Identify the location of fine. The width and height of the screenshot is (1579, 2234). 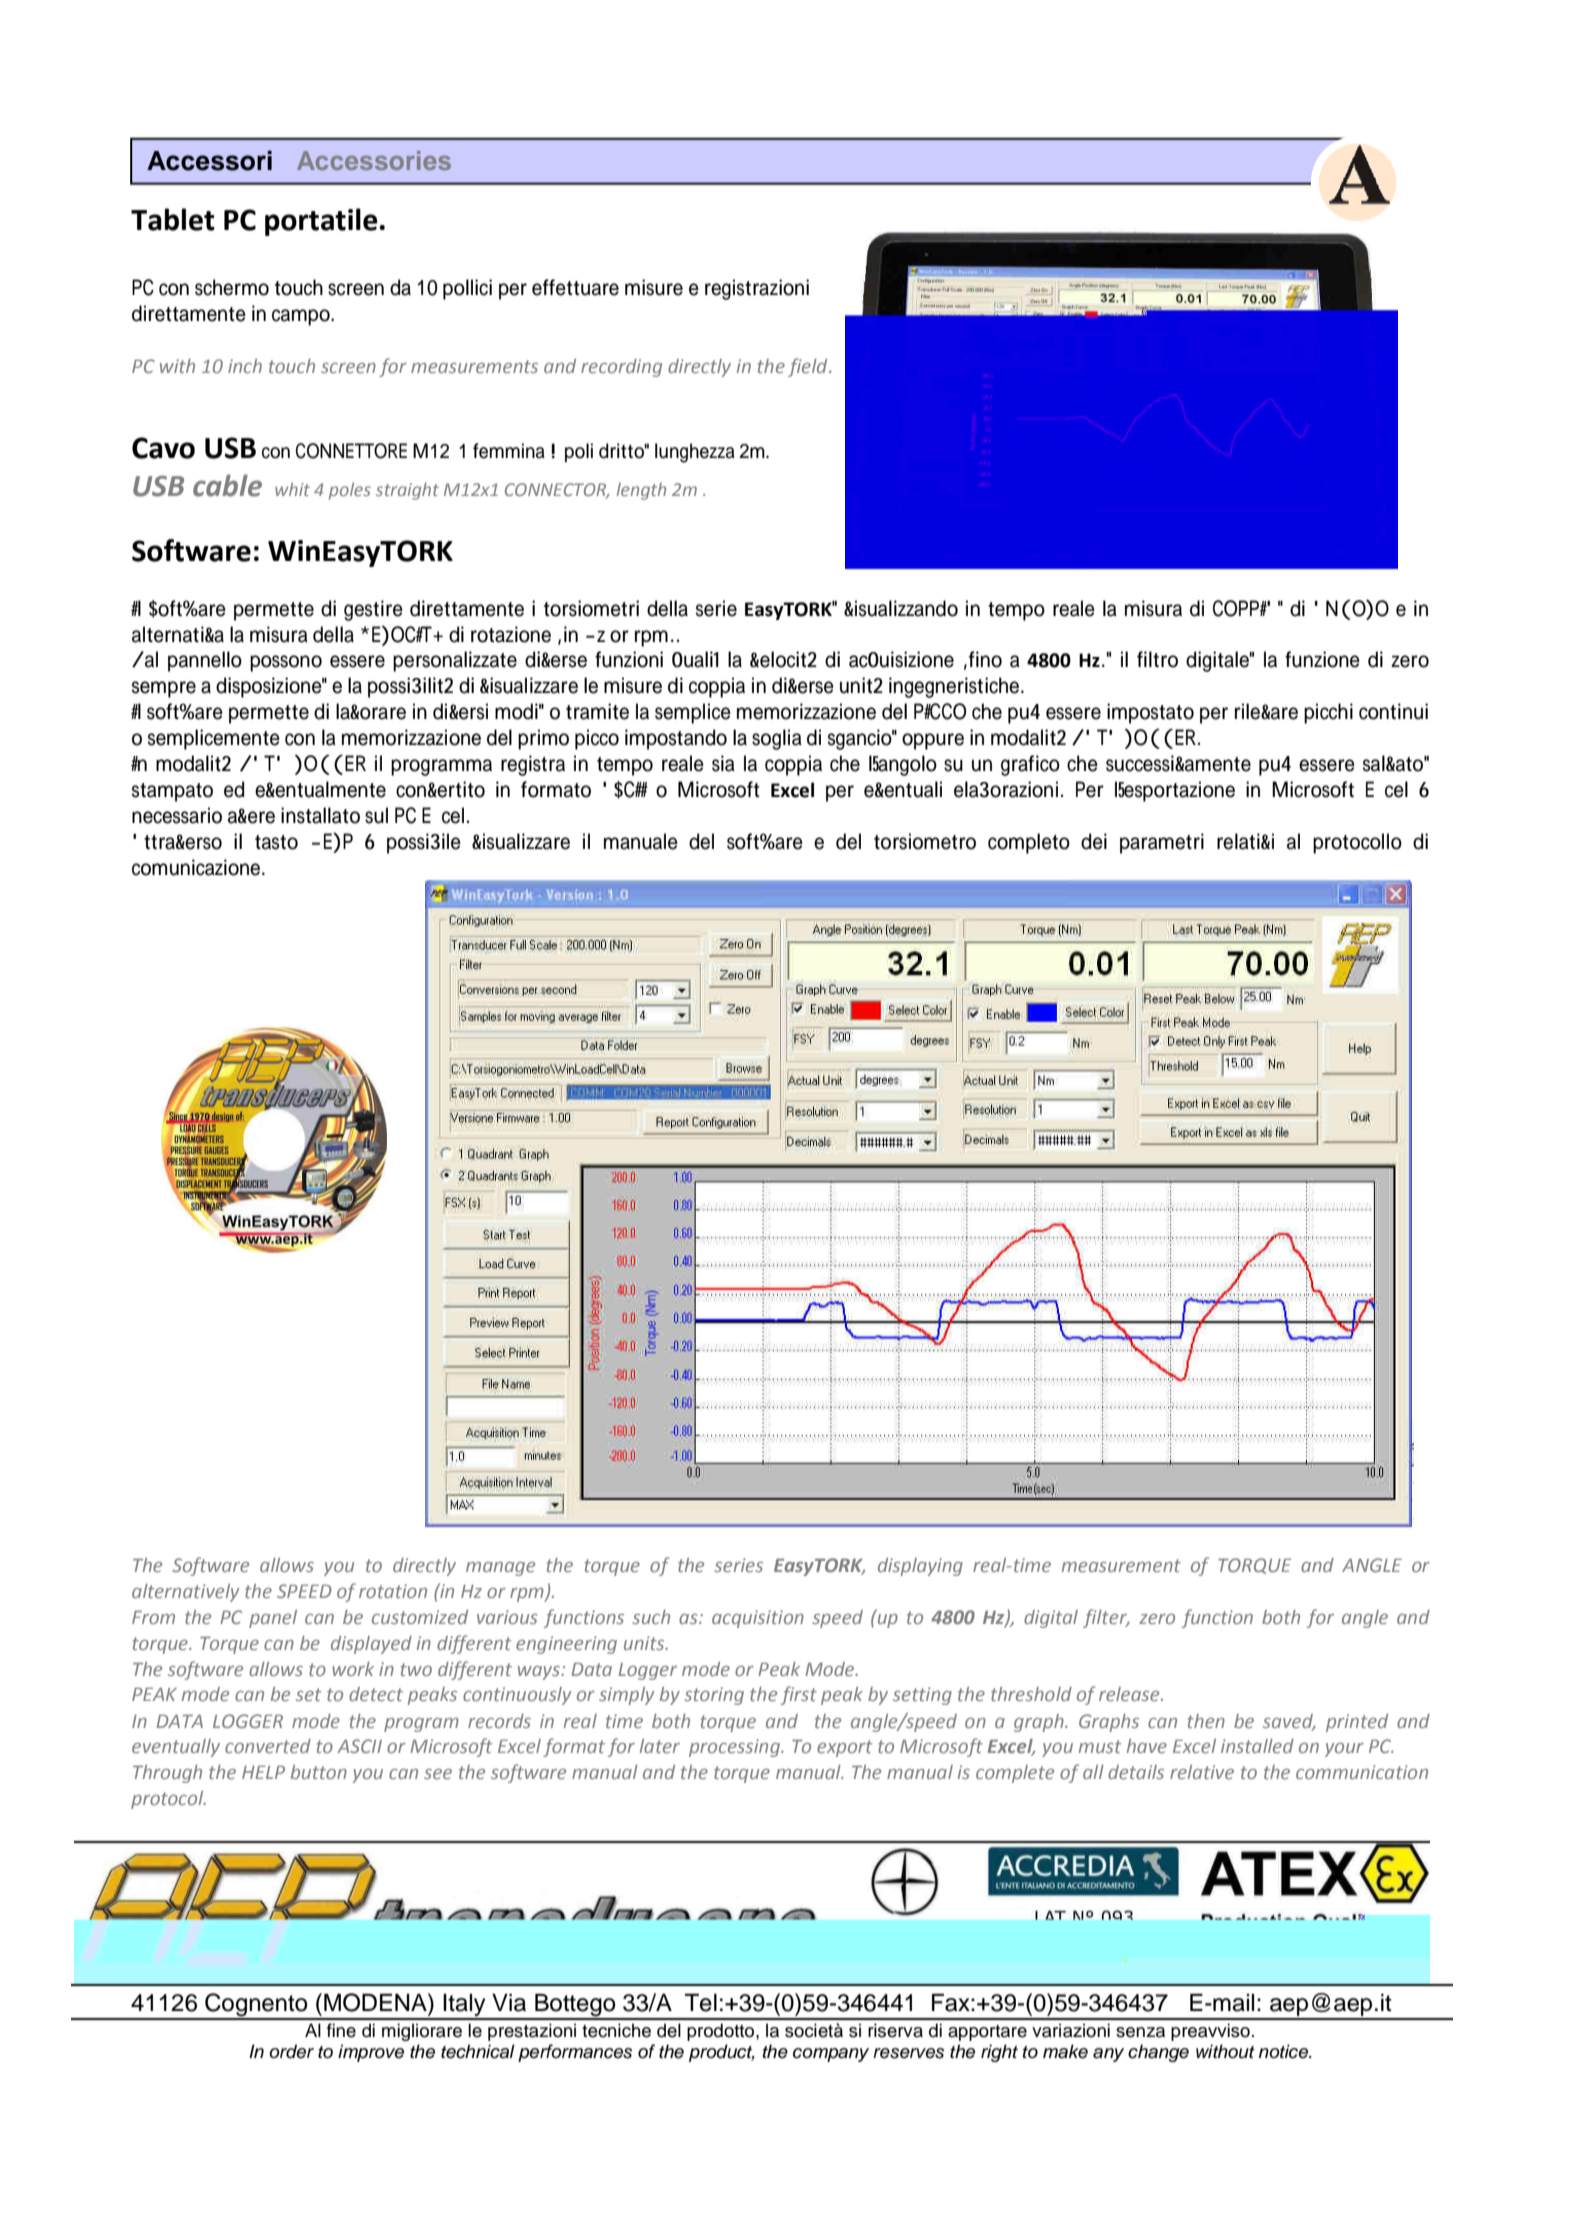
(341, 2030).
